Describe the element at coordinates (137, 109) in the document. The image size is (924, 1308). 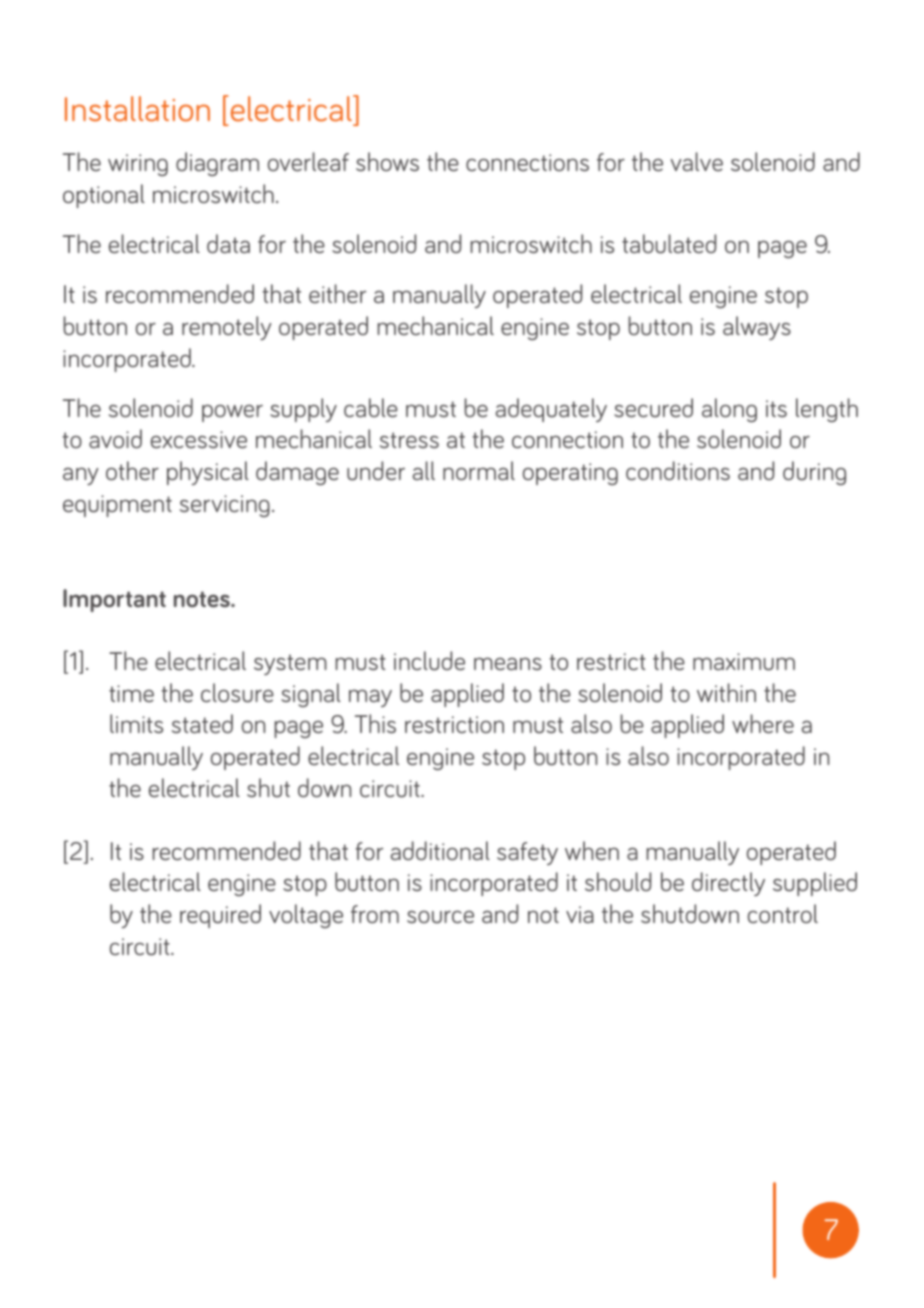
I see `Installation` at that location.
